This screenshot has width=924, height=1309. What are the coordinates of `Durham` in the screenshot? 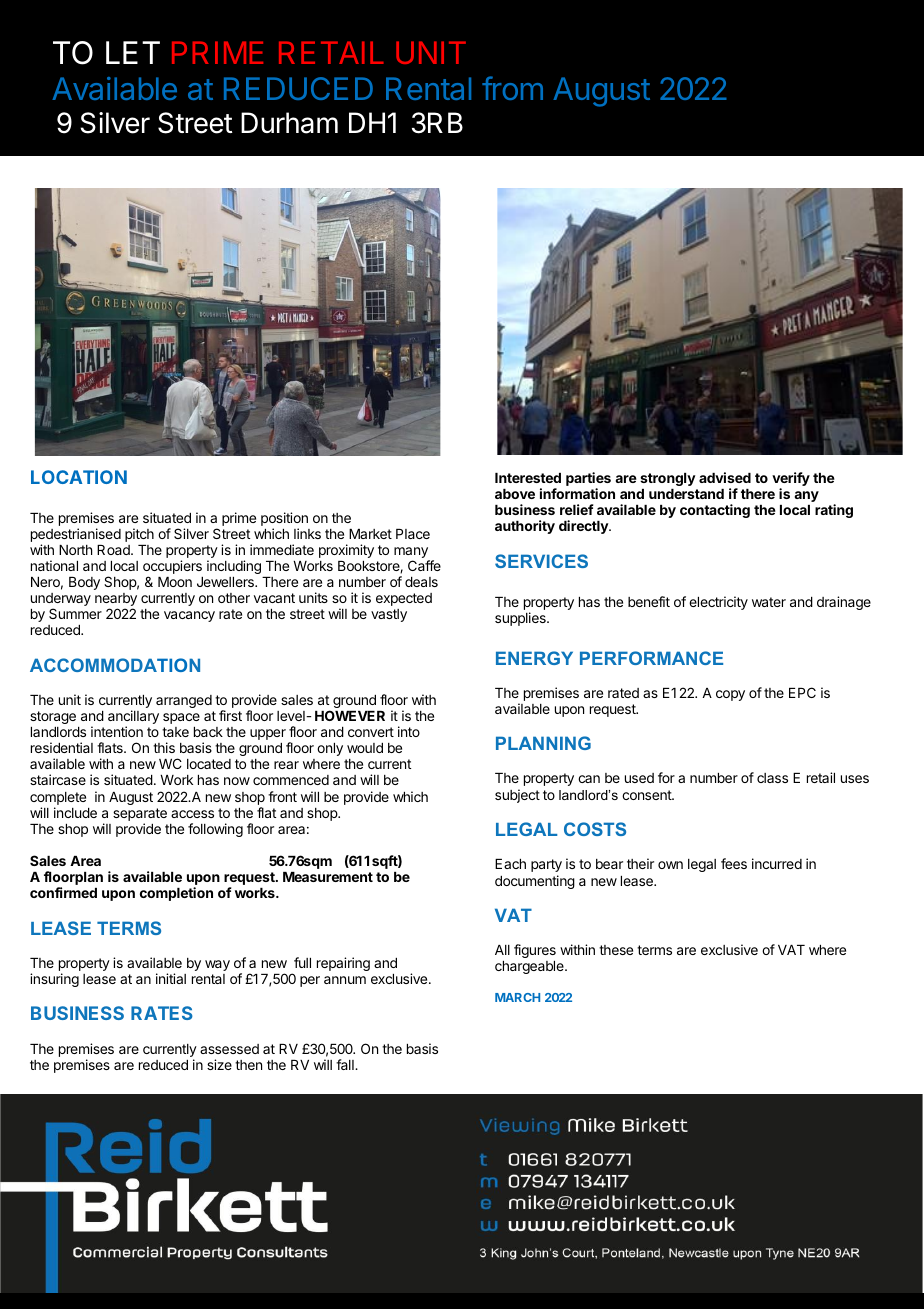 It's located at (289, 123).
